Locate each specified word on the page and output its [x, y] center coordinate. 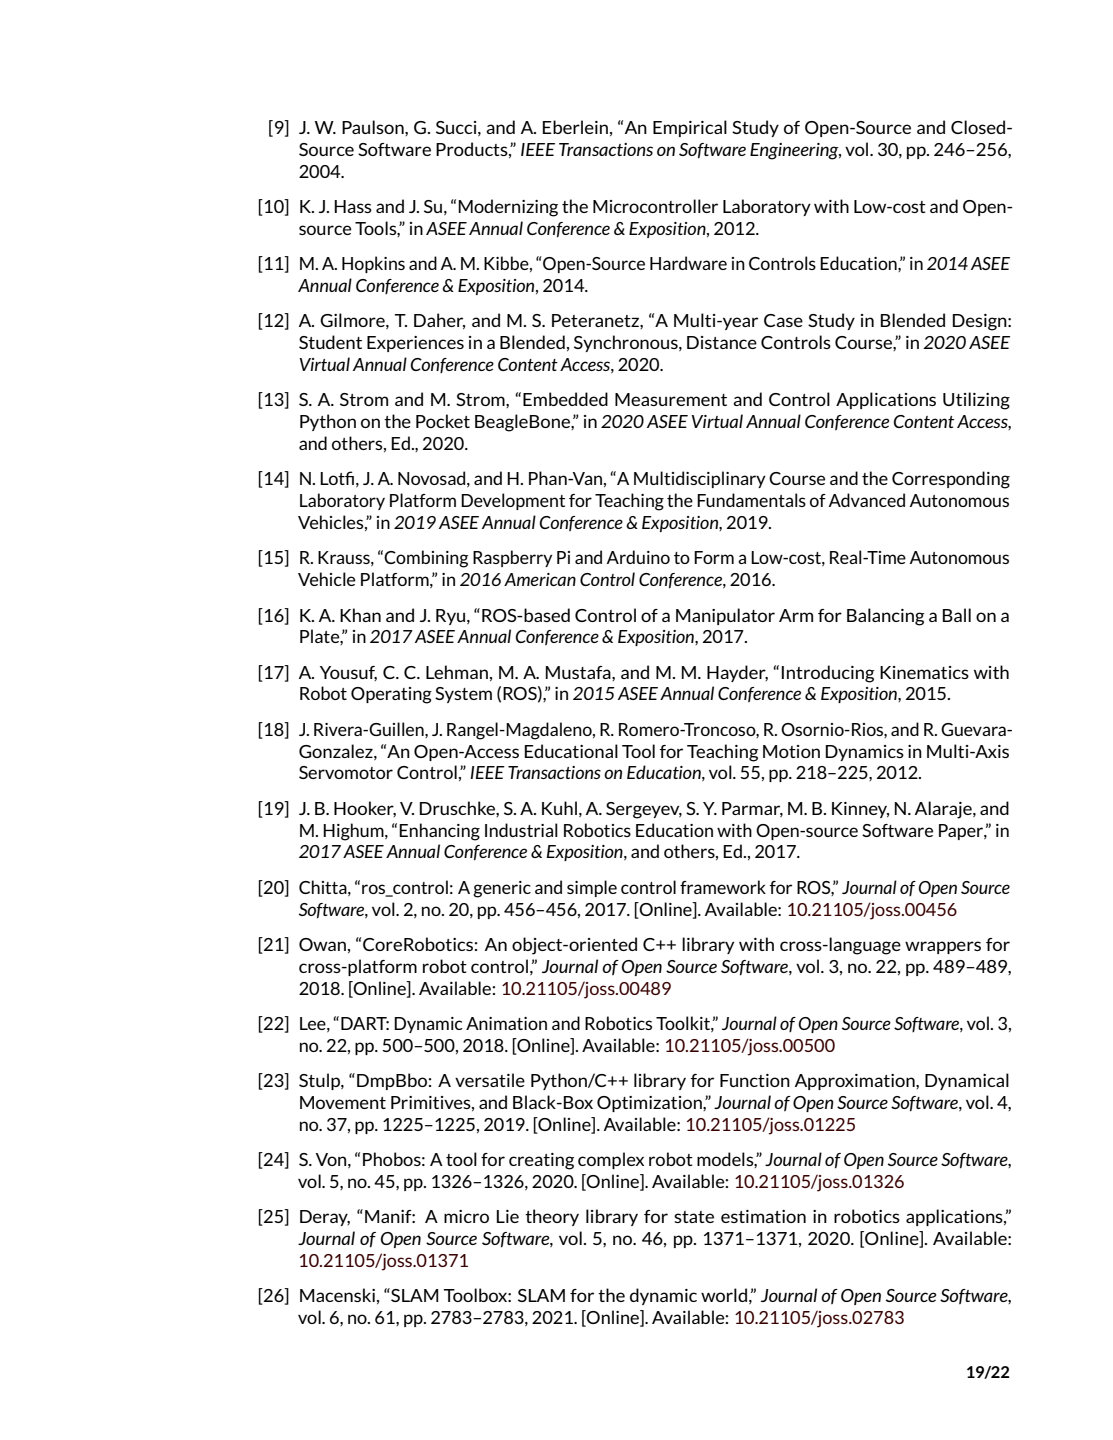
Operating [391, 695]
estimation [763, 1216]
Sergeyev [644, 810]
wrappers [943, 947]
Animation [506, 1023]
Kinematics [924, 672]
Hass [353, 206]
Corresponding [951, 480]
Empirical [690, 128]
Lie [508, 1216]
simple [592, 888]
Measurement [671, 399]
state [694, 1217]
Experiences [415, 344]
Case [783, 320]
